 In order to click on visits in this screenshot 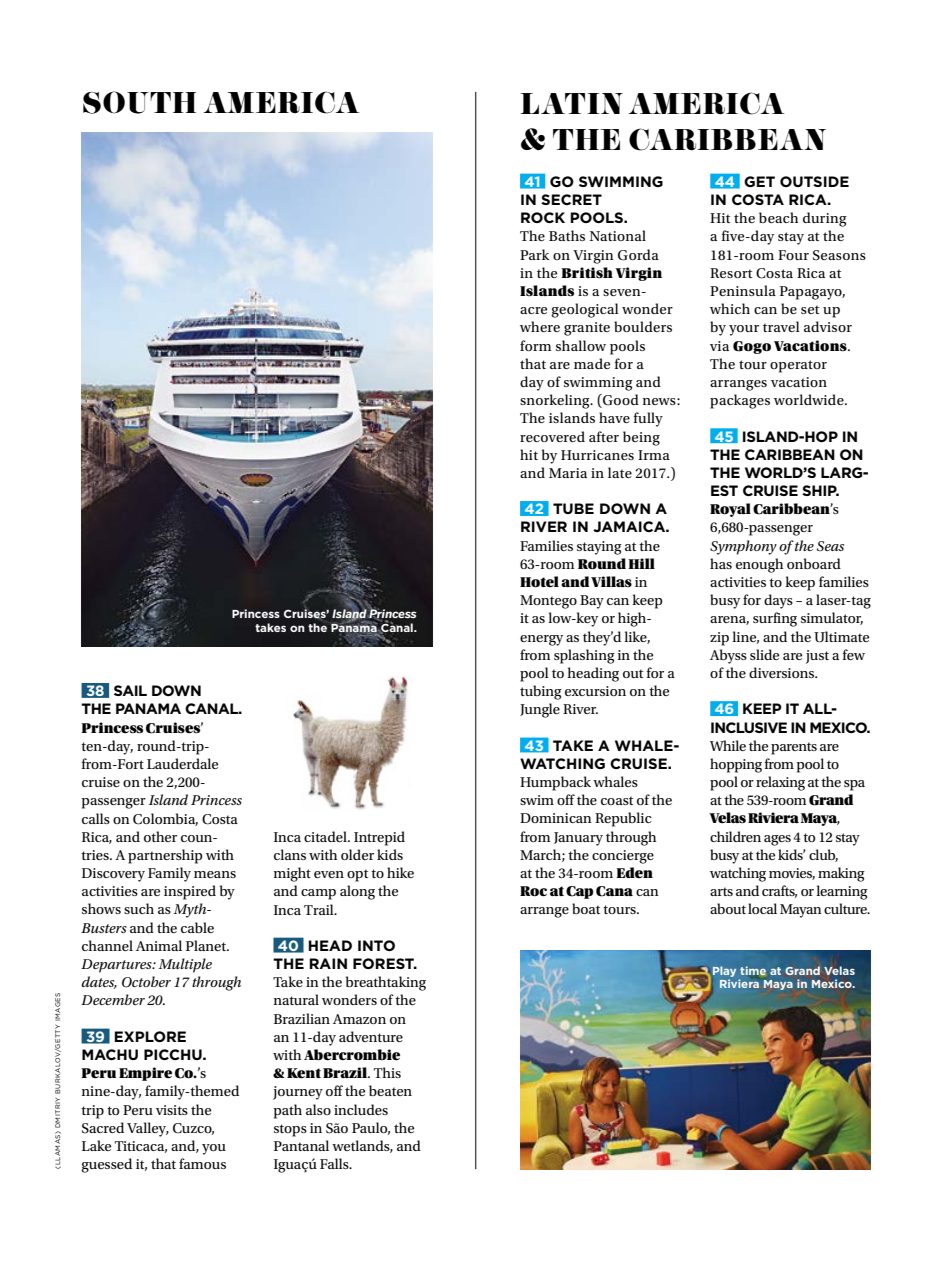, I will do `click(172, 1110)`.
